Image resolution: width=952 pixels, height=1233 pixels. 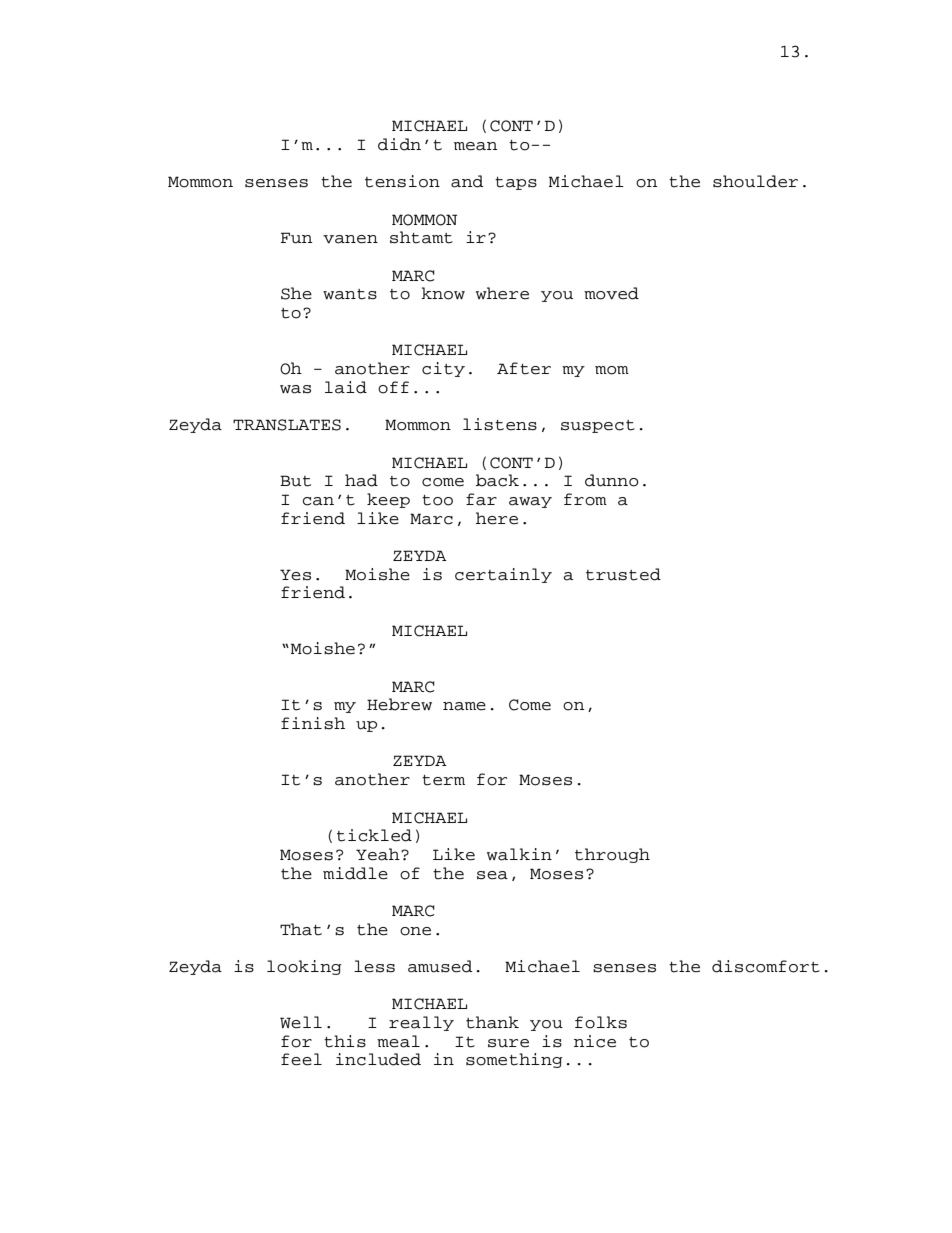 I want to click on through, so click(x=612, y=855).
